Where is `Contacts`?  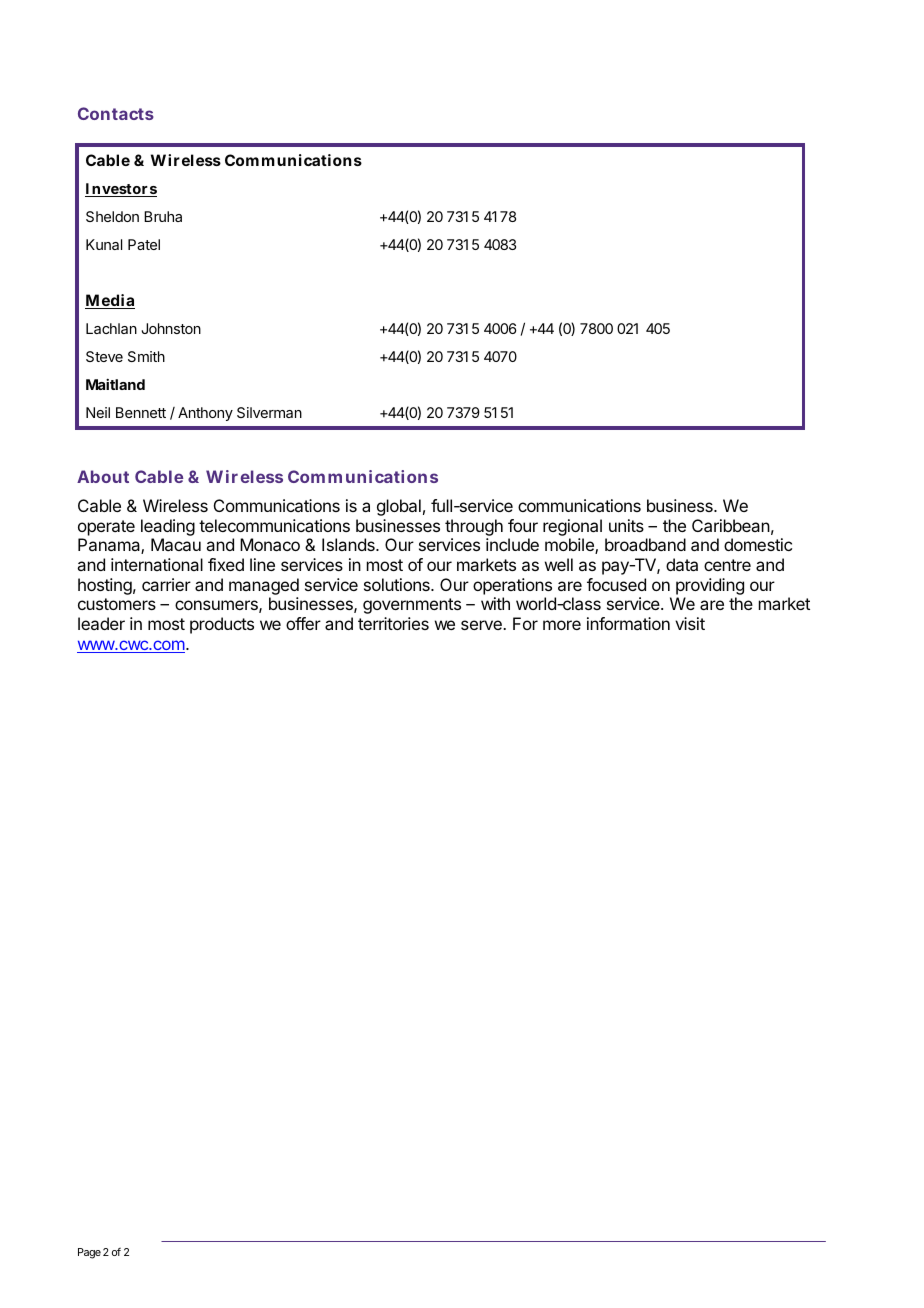 Contacts is located at coordinates (116, 113).
